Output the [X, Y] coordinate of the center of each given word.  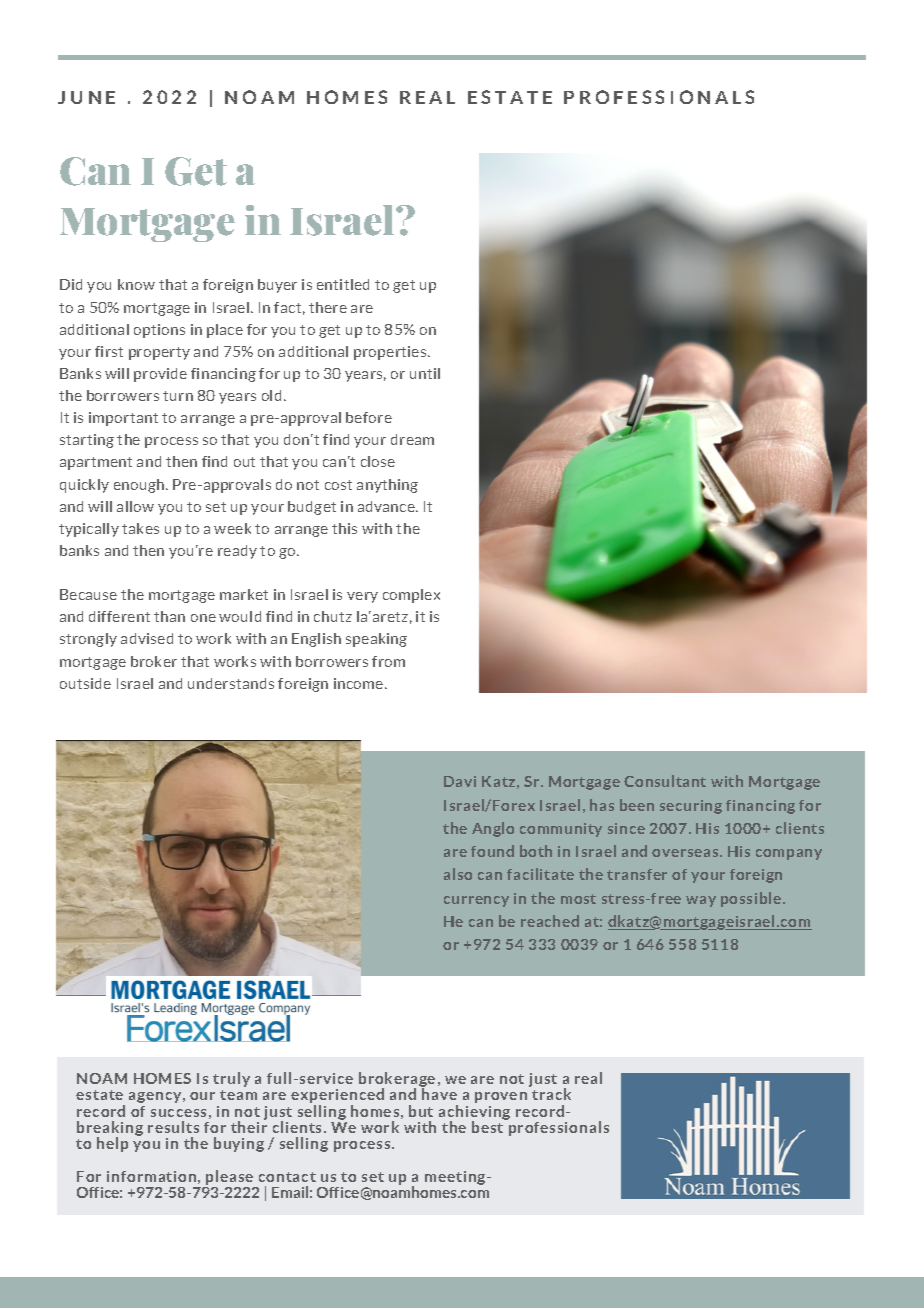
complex [411, 596]
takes [140, 528]
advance [387, 506]
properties [391, 353]
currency [476, 901]
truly [231, 1079]
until [425, 373]
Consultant [665, 781]
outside [85, 683]
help [112, 1144]
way [701, 901]
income [360, 683]
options [159, 331]
